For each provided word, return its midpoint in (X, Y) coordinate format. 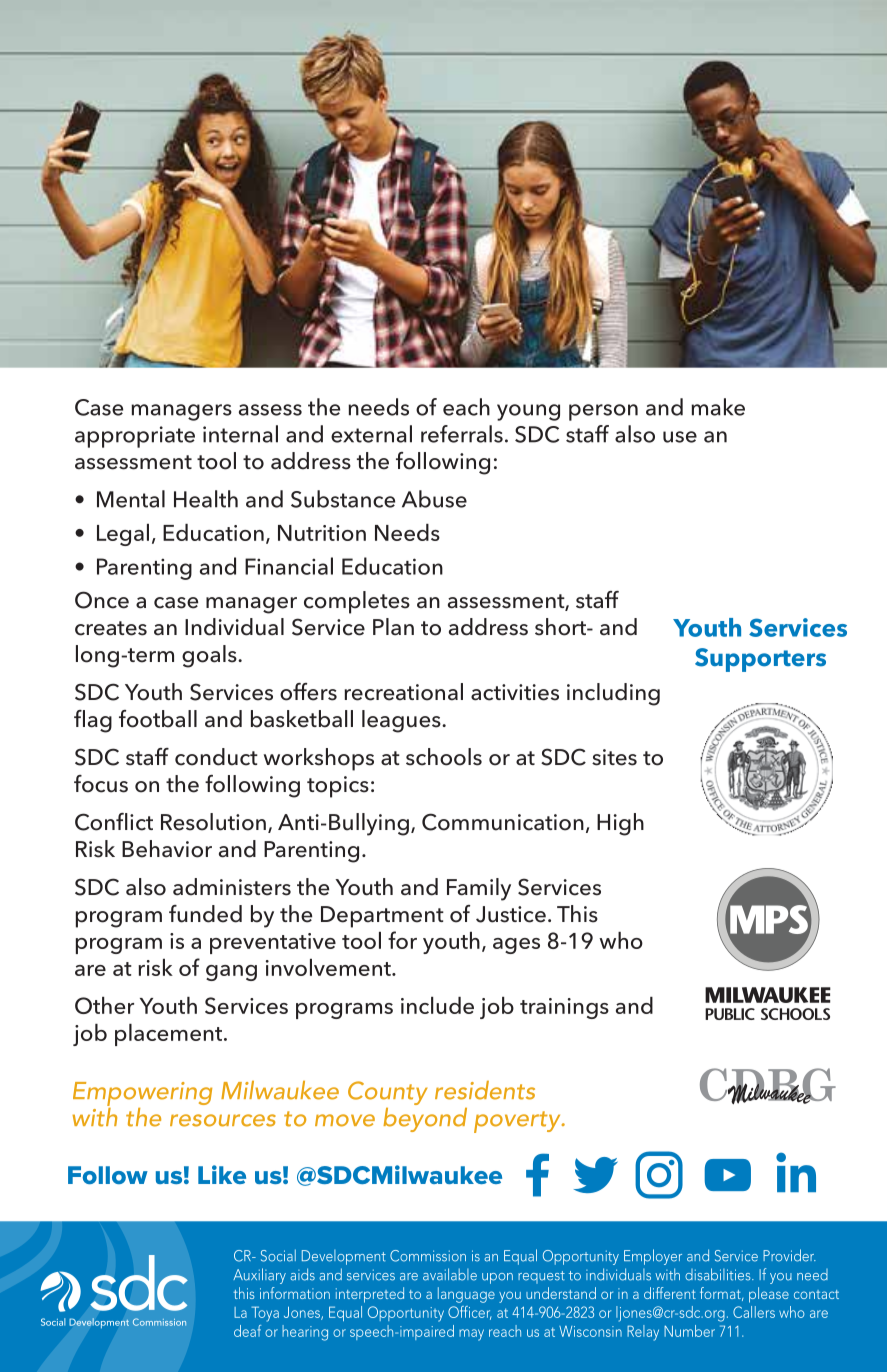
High (620, 824)
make (718, 407)
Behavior (167, 849)
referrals (462, 434)
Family (479, 889)
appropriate (135, 437)
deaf (247, 1331)
